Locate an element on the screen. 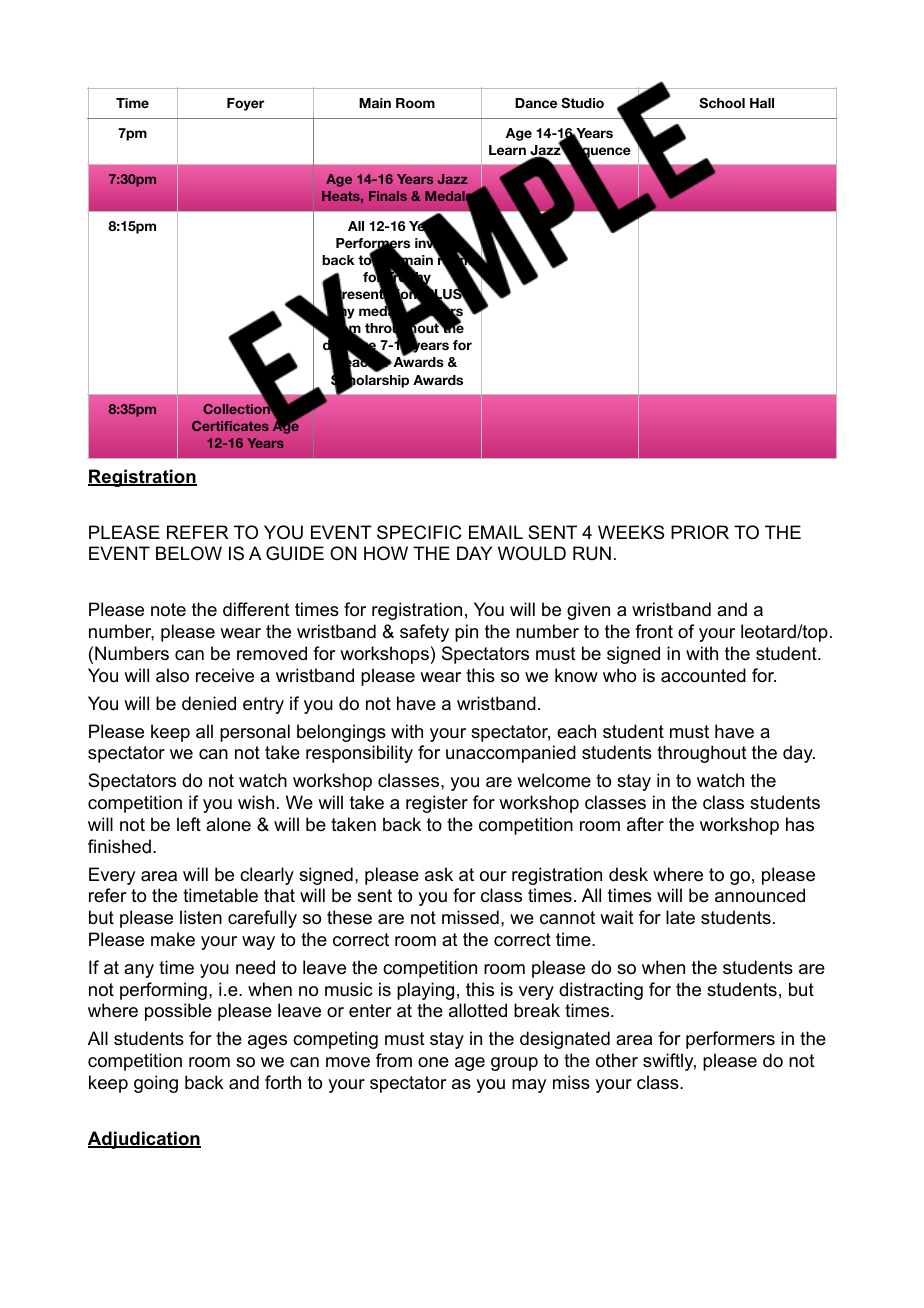 Image resolution: width=924 pixels, height=1308 pixels. going is located at coordinates (156, 1084).
